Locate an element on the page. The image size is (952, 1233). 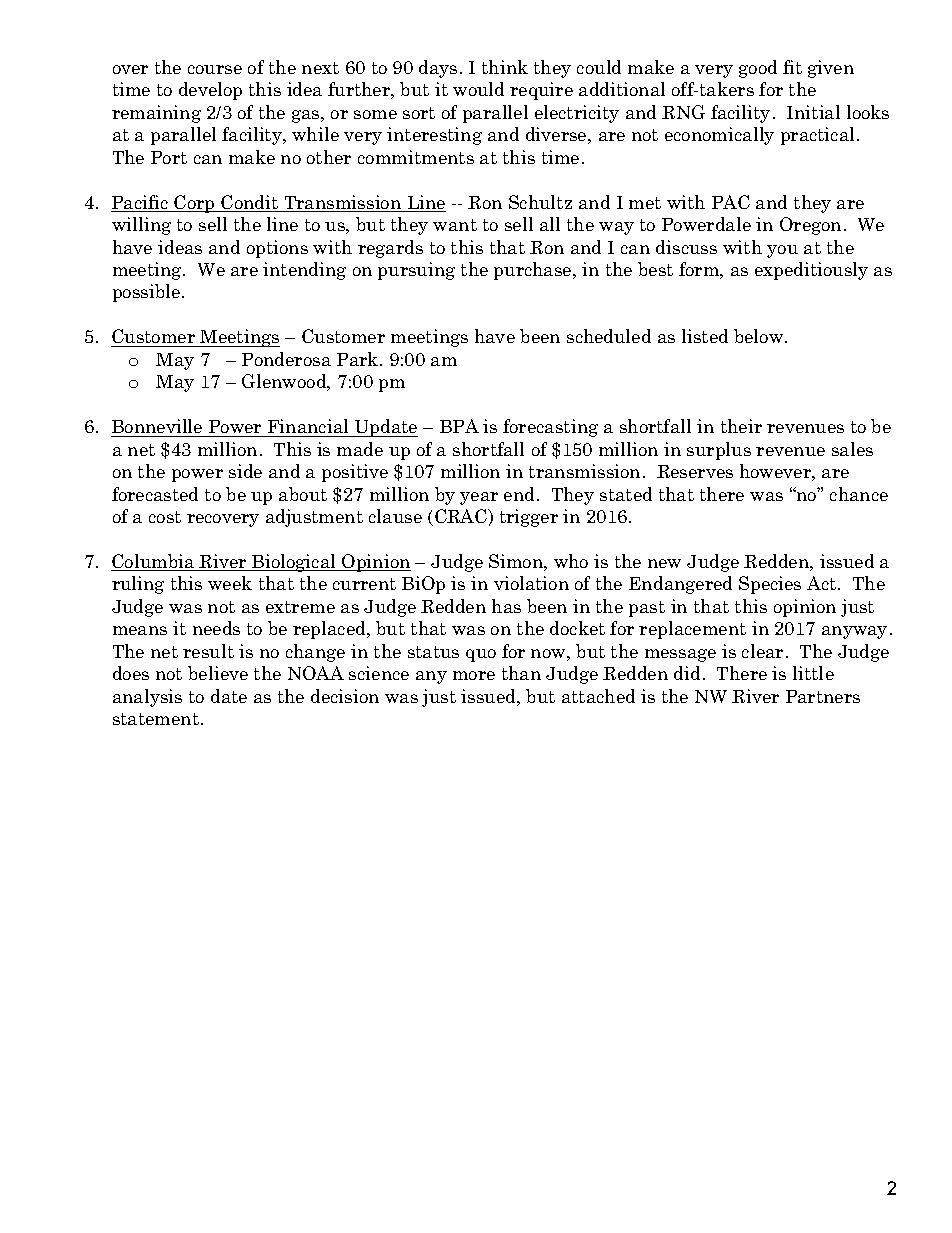
develop is located at coordinates (210, 91).
